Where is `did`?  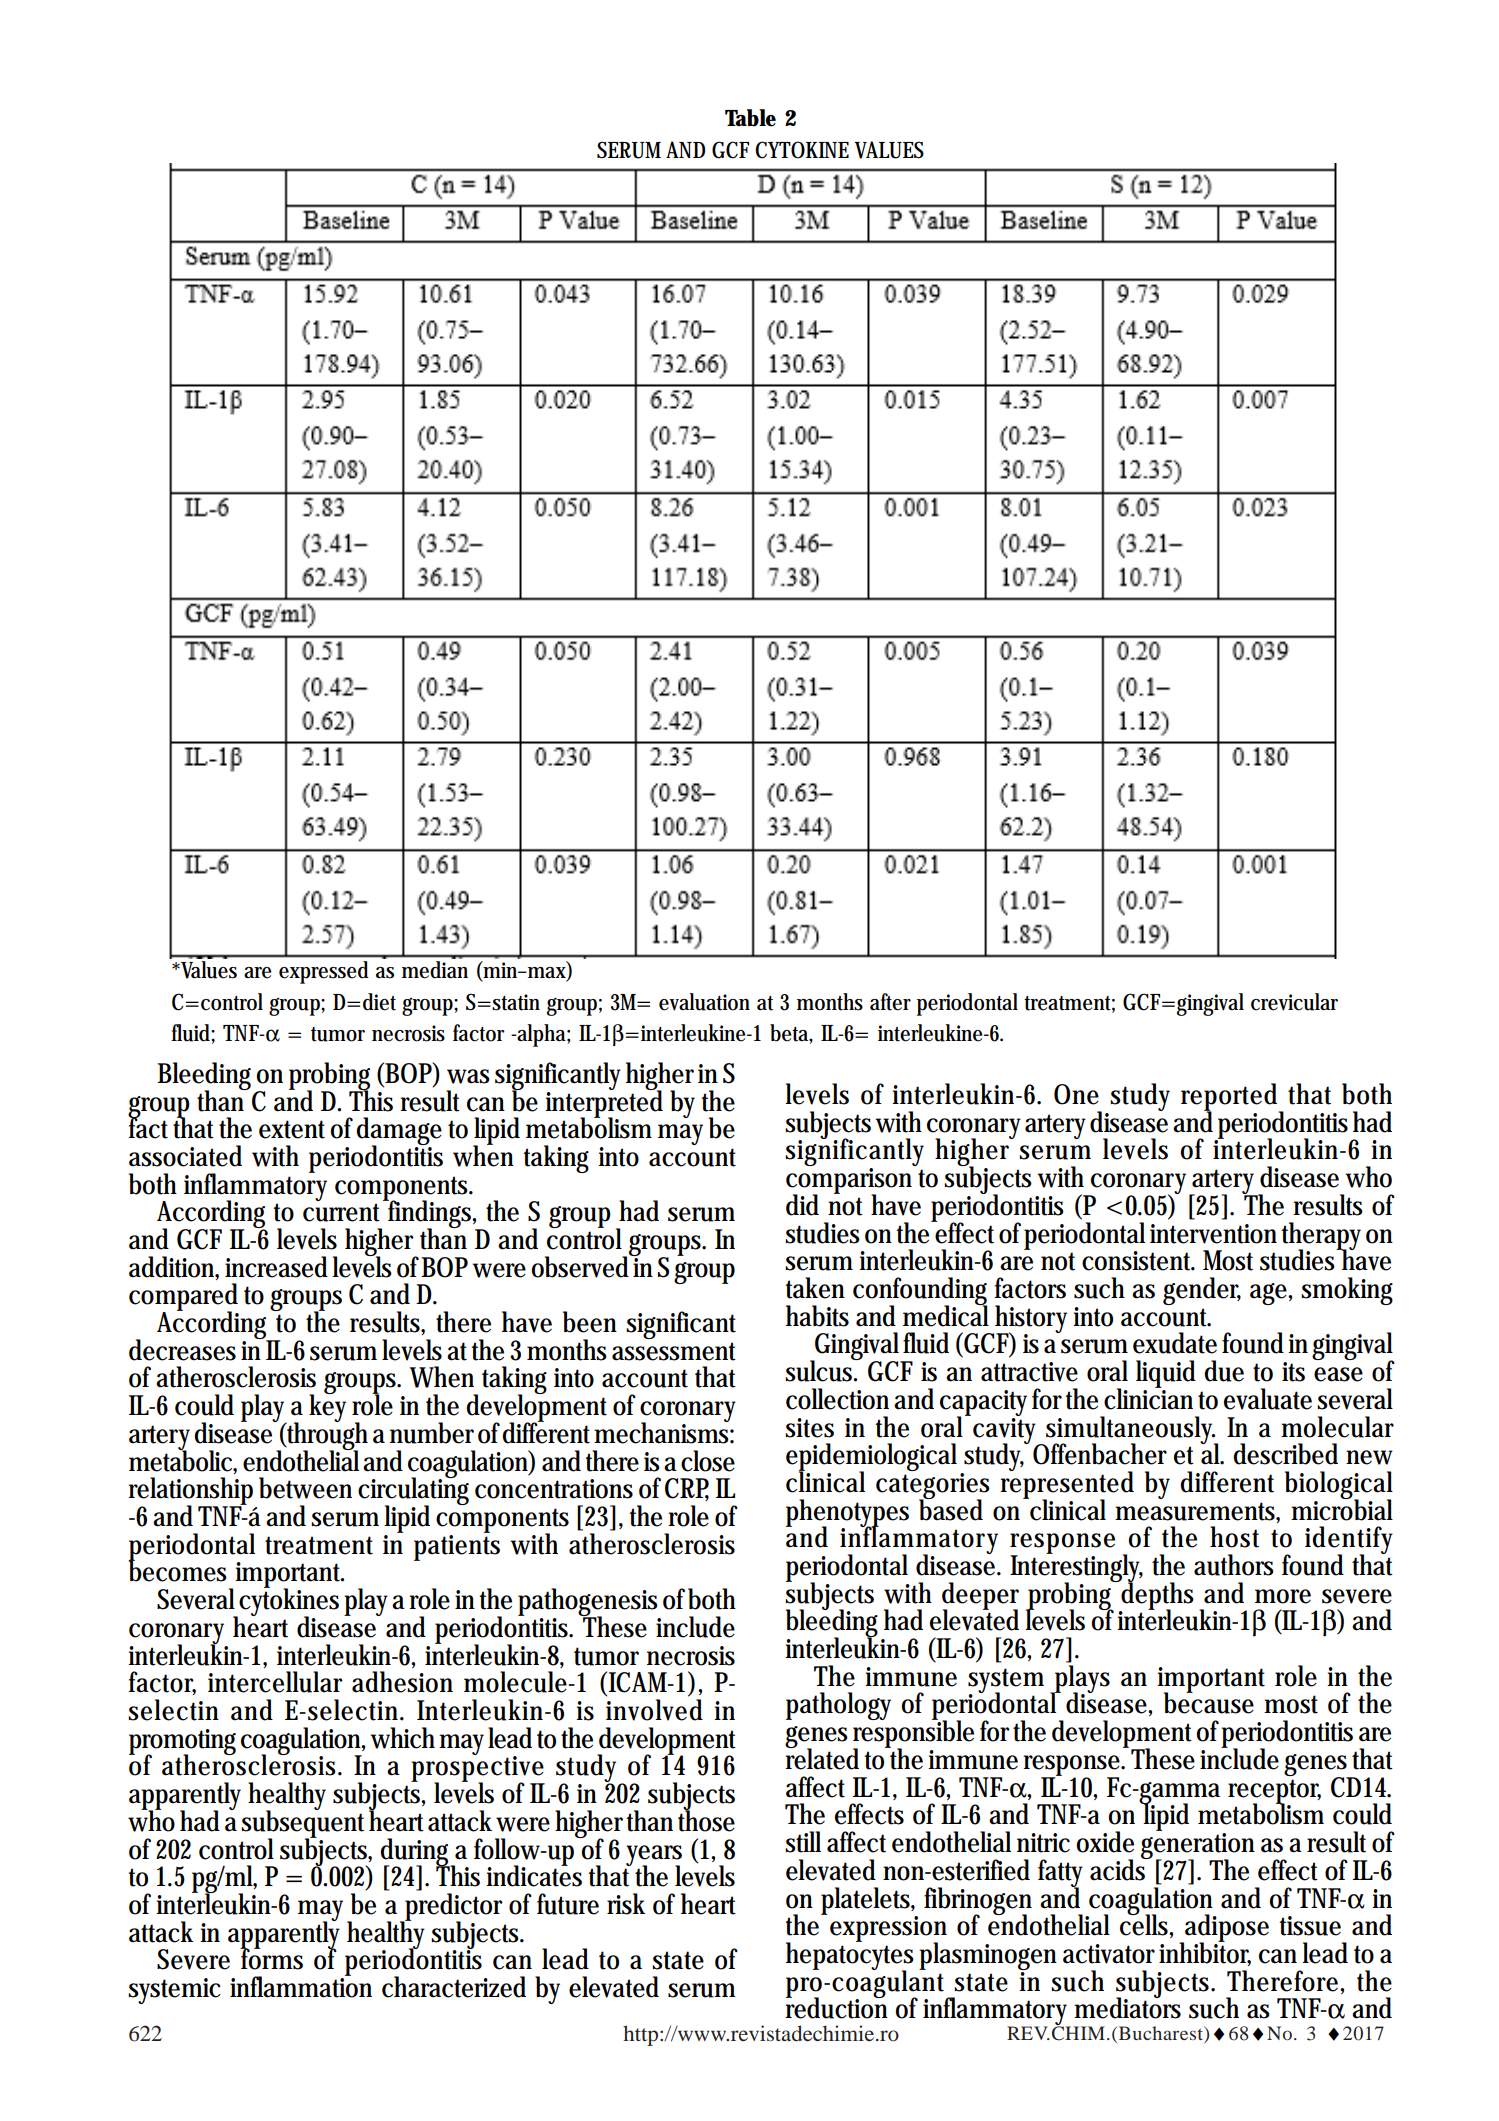 did is located at coordinates (802, 1205).
